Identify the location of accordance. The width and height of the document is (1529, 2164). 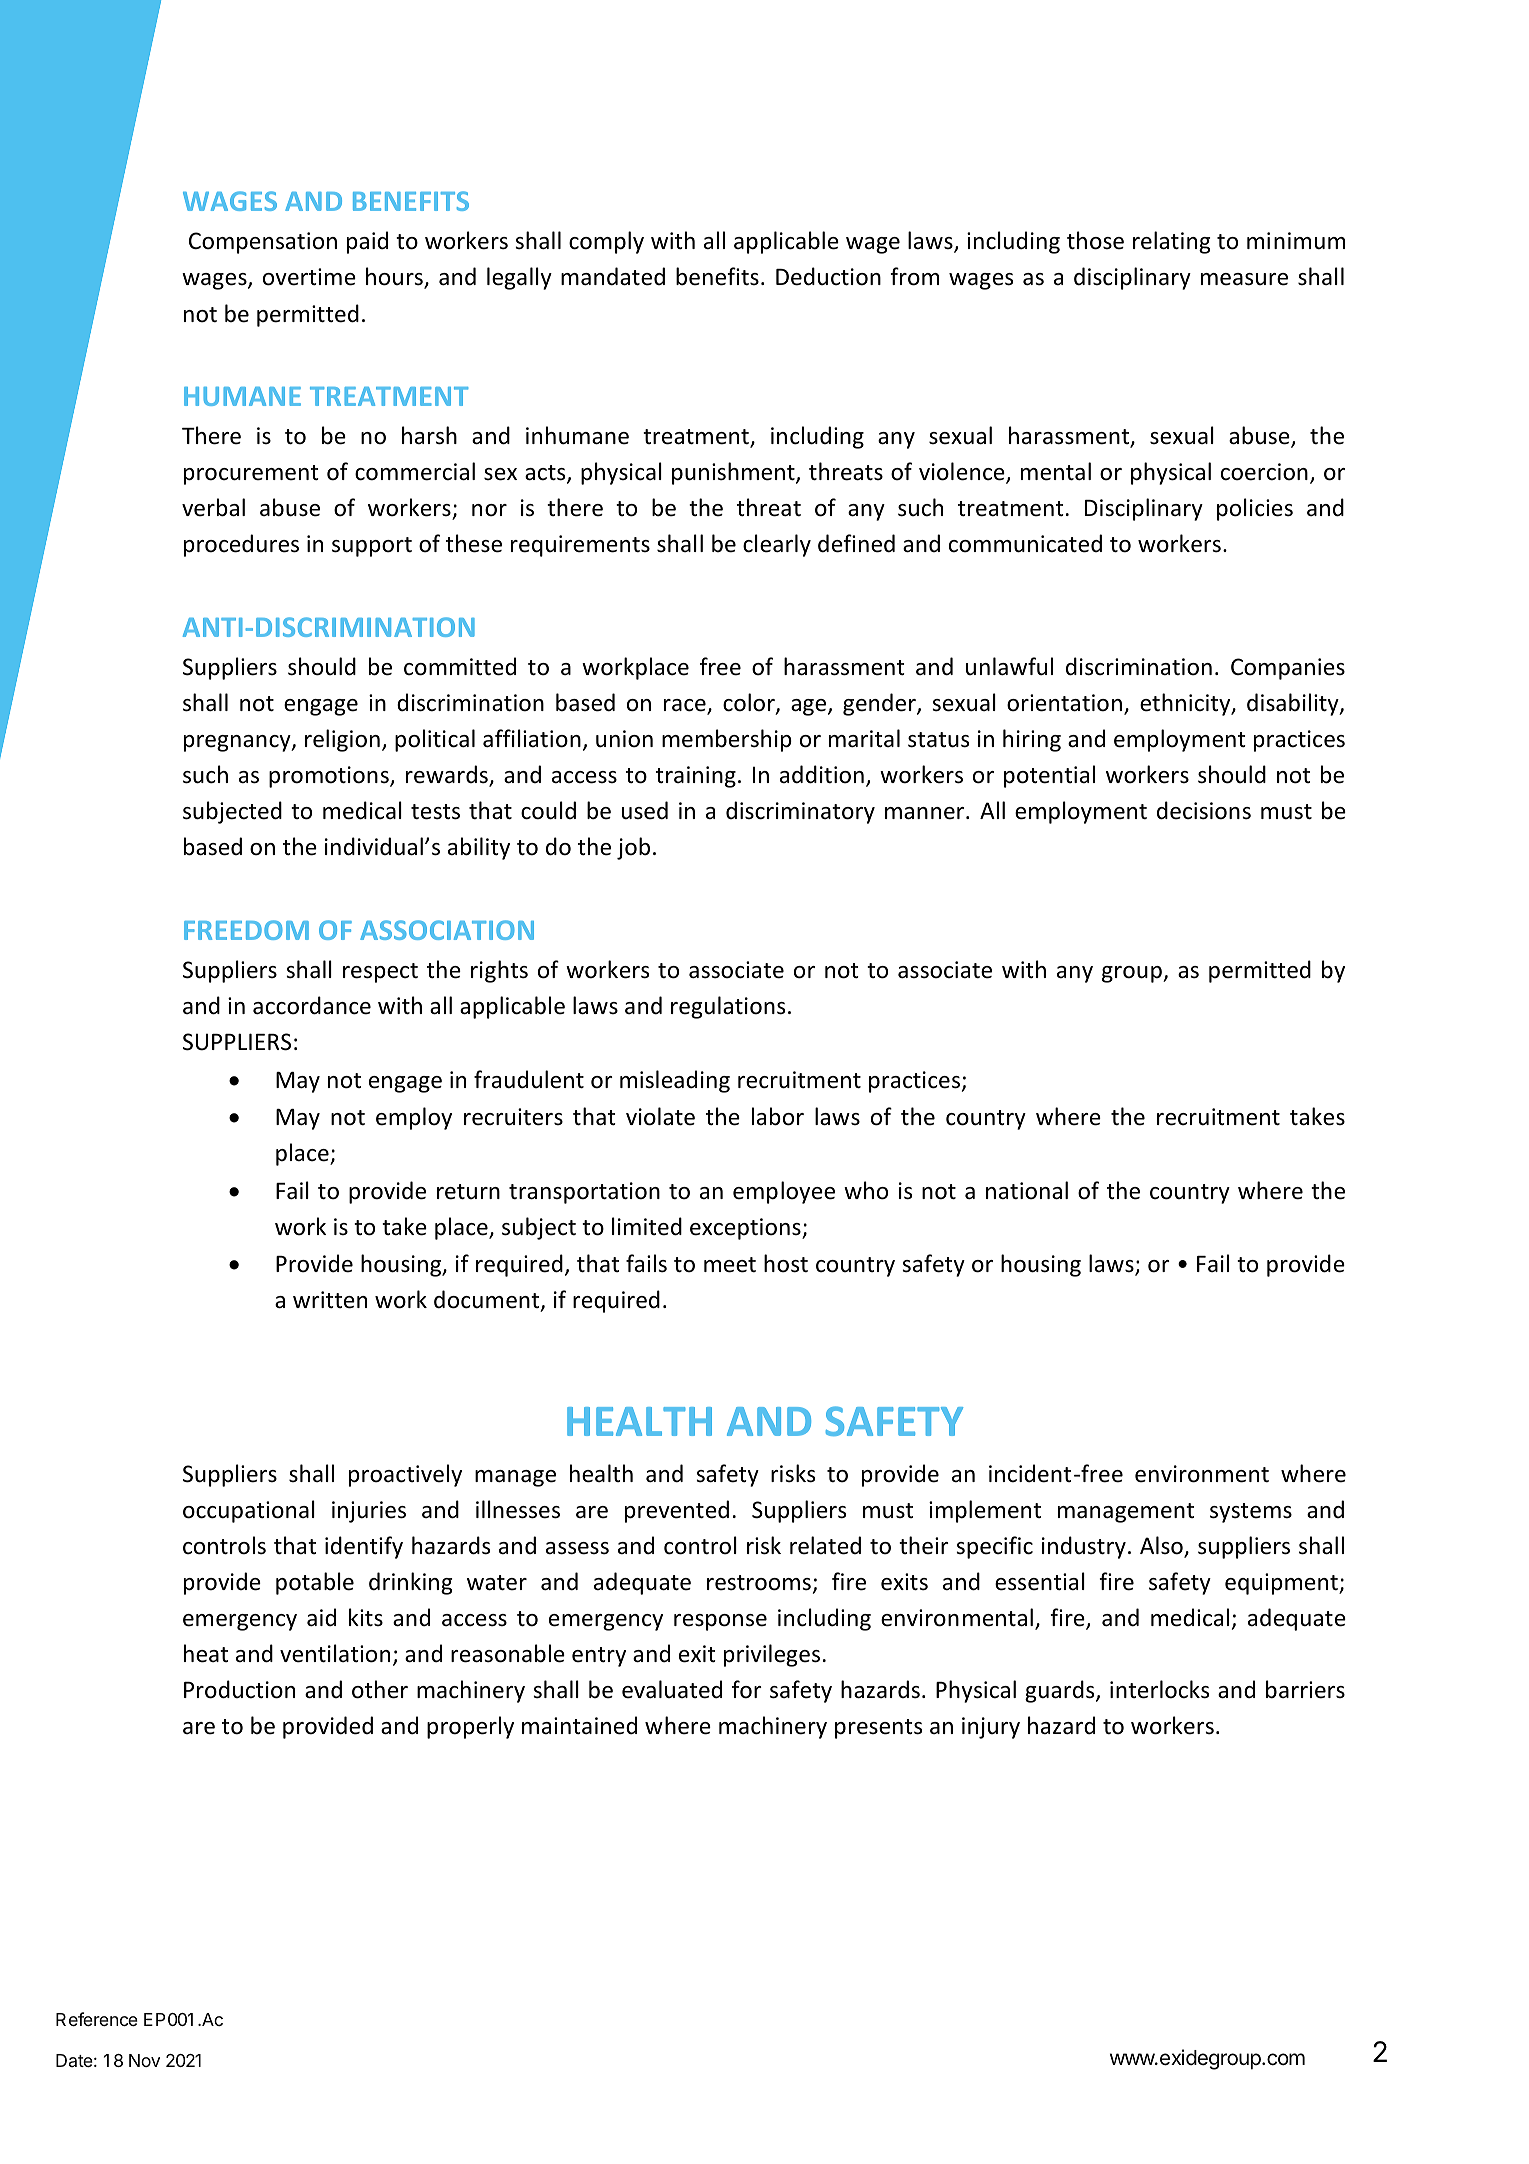
(312, 1005).
